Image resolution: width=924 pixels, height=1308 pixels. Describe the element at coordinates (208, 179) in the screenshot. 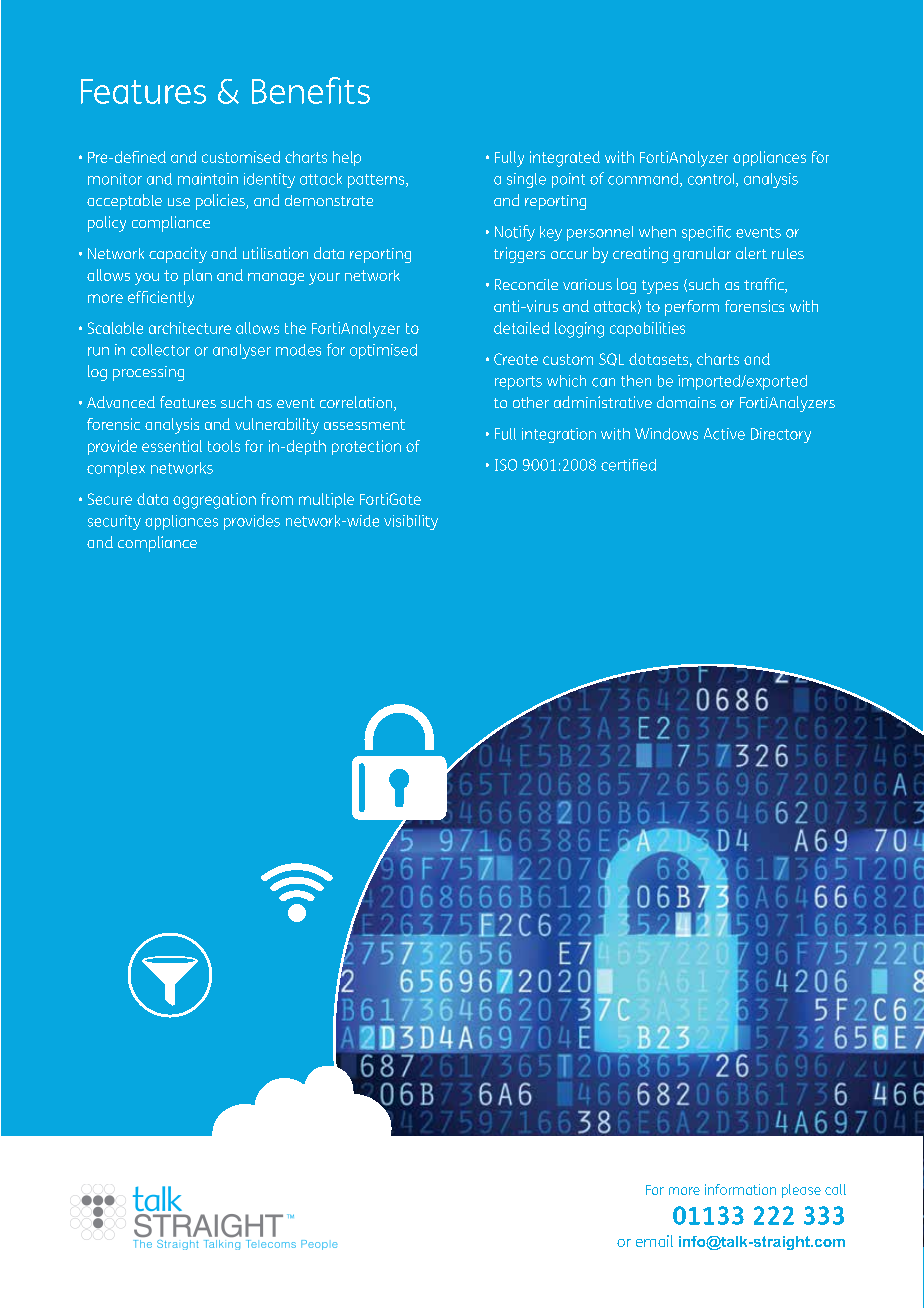

I see `maintain` at that location.
